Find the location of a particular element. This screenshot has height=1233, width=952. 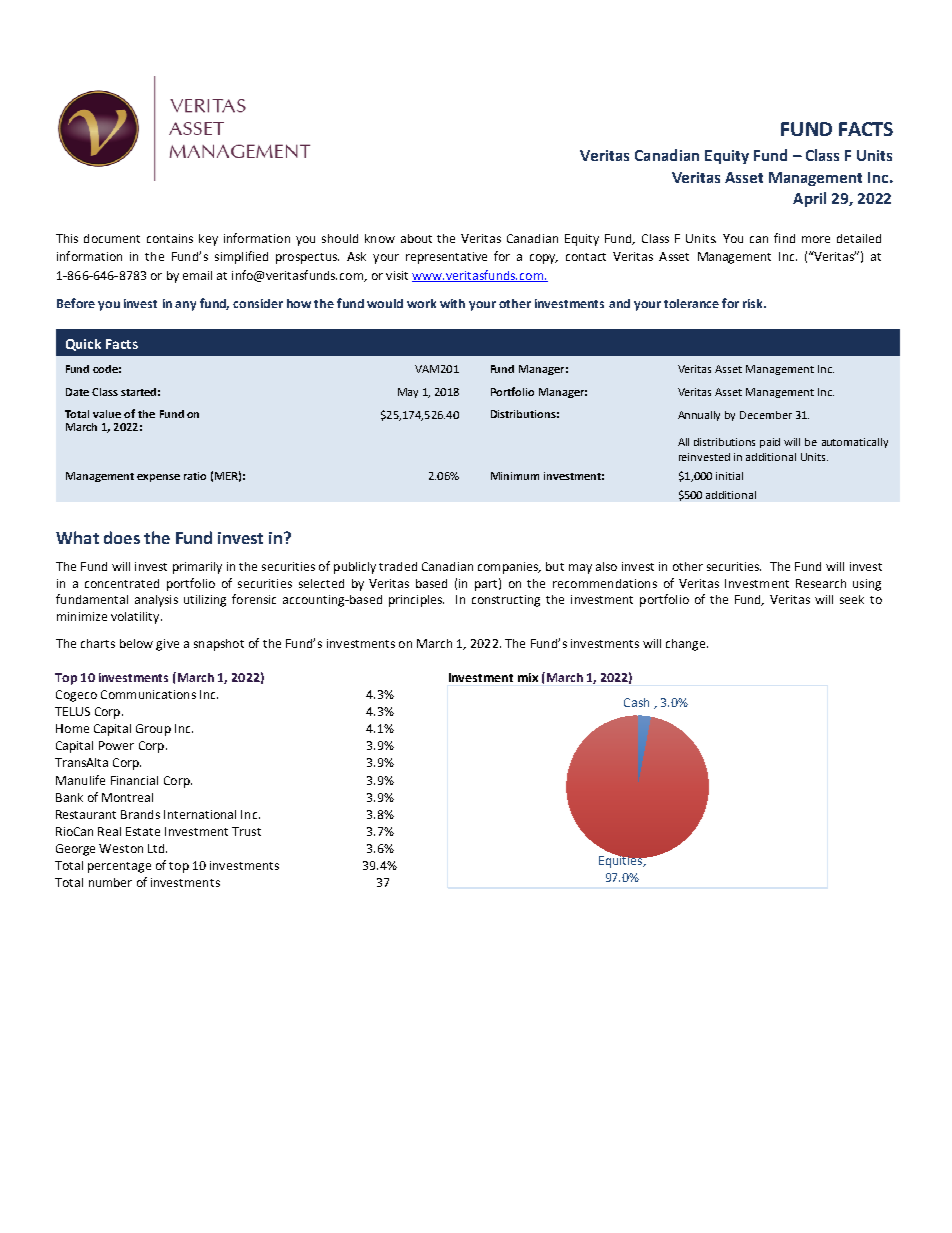

Minimum is located at coordinates (515, 476).
